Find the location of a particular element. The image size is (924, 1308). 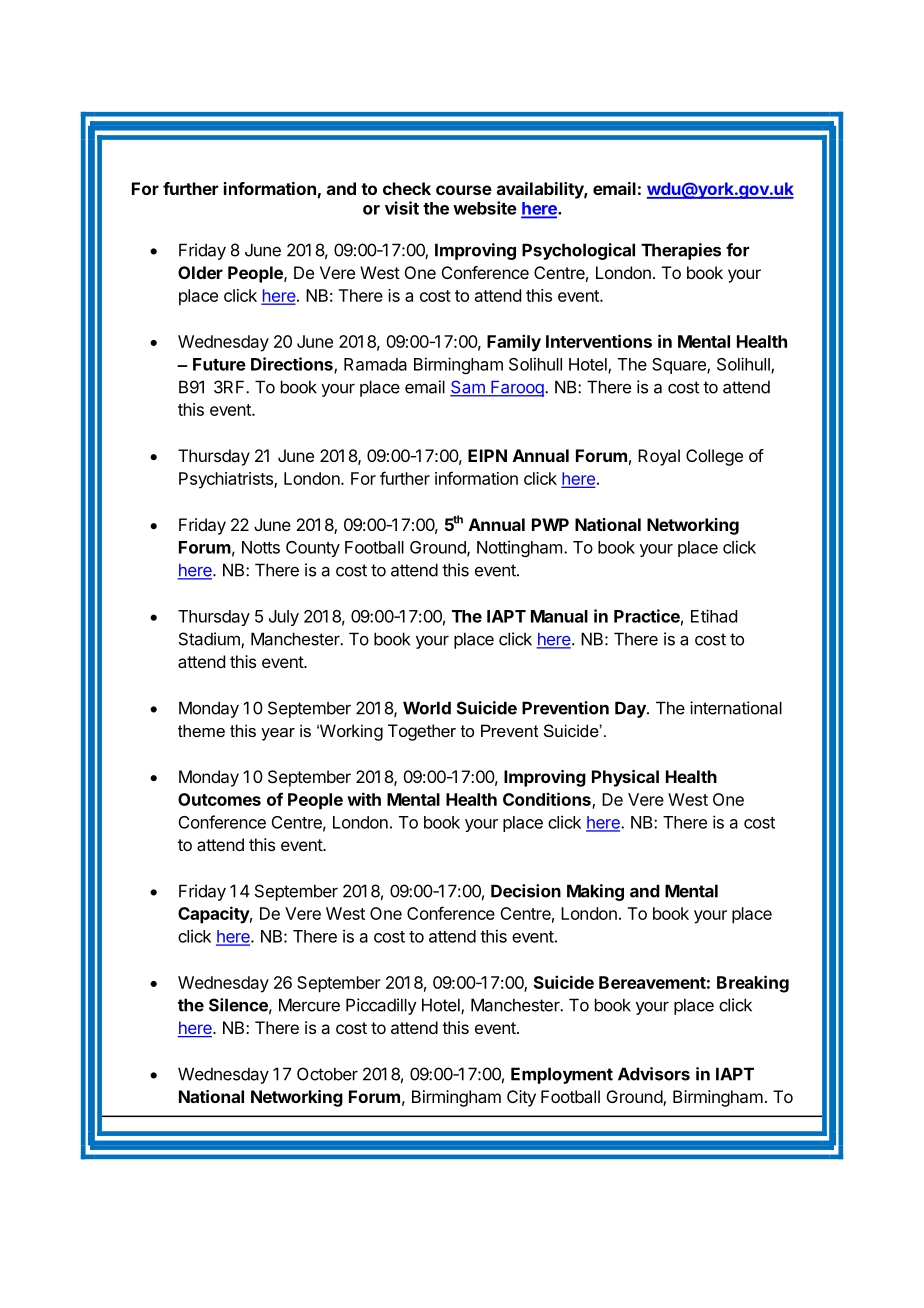

Nottingham is located at coordinates (519, 548).
